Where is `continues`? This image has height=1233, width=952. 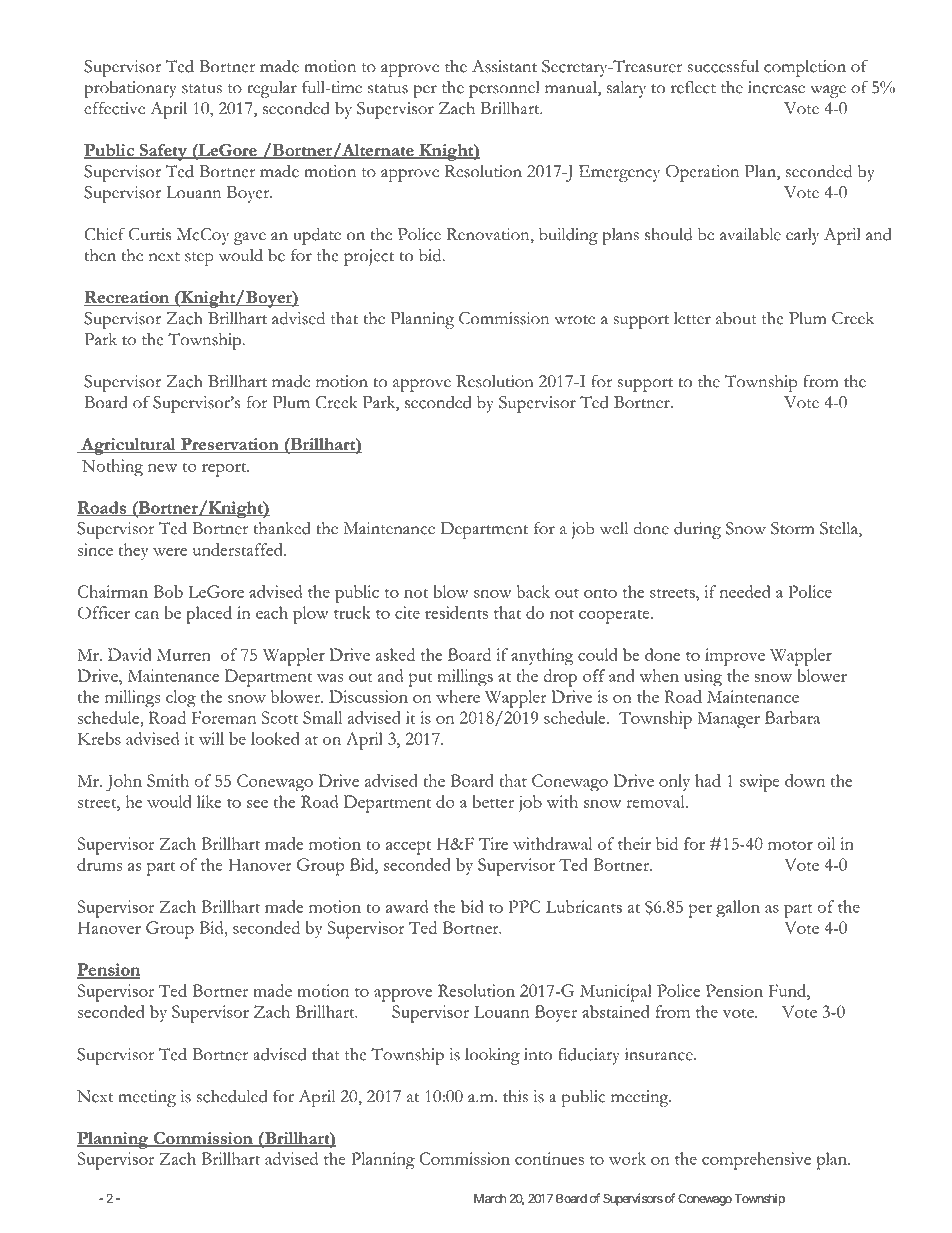 continues is located at coordinates (549, 1158).
